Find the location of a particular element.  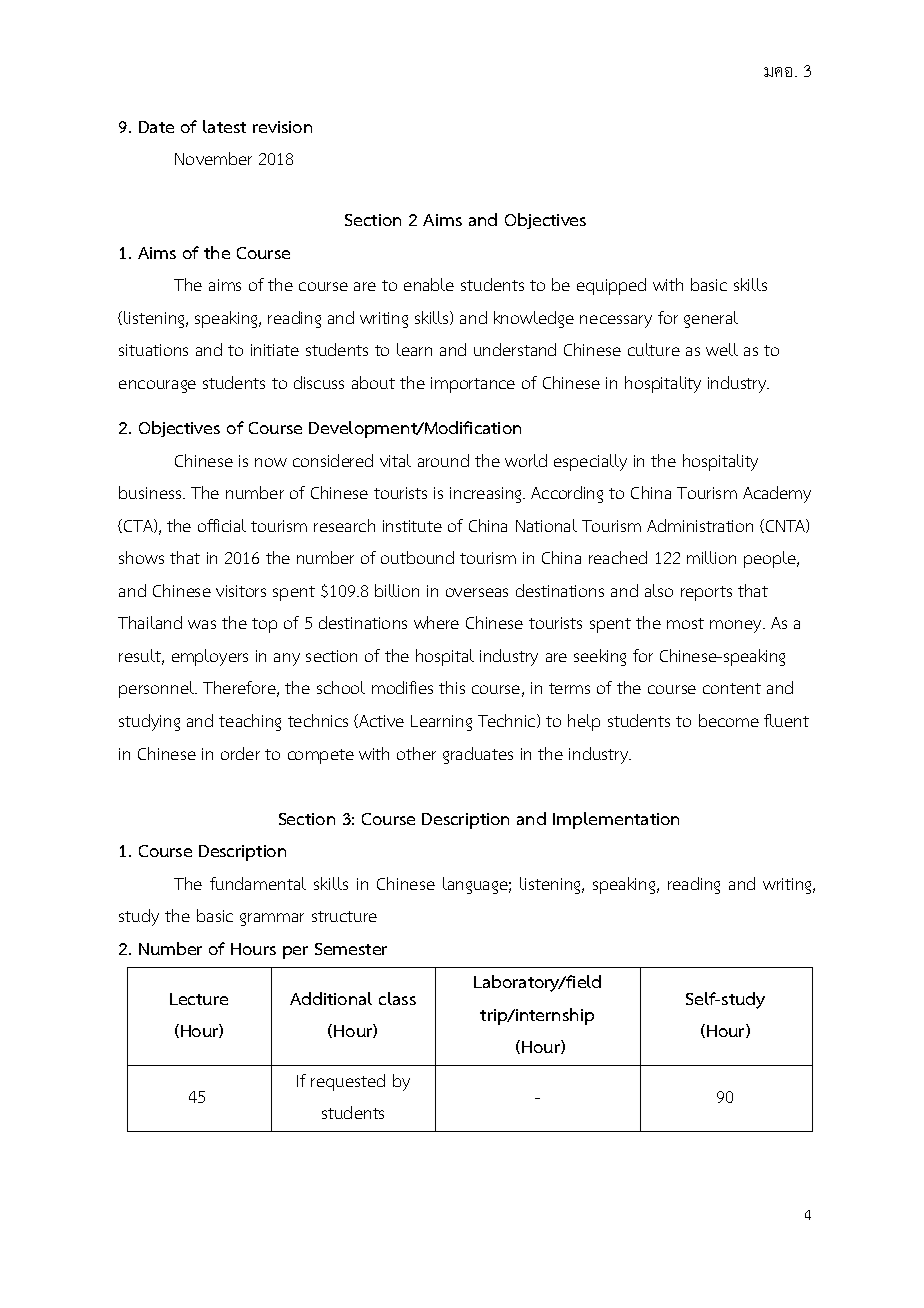

business is located at coordinates (151, 492).
